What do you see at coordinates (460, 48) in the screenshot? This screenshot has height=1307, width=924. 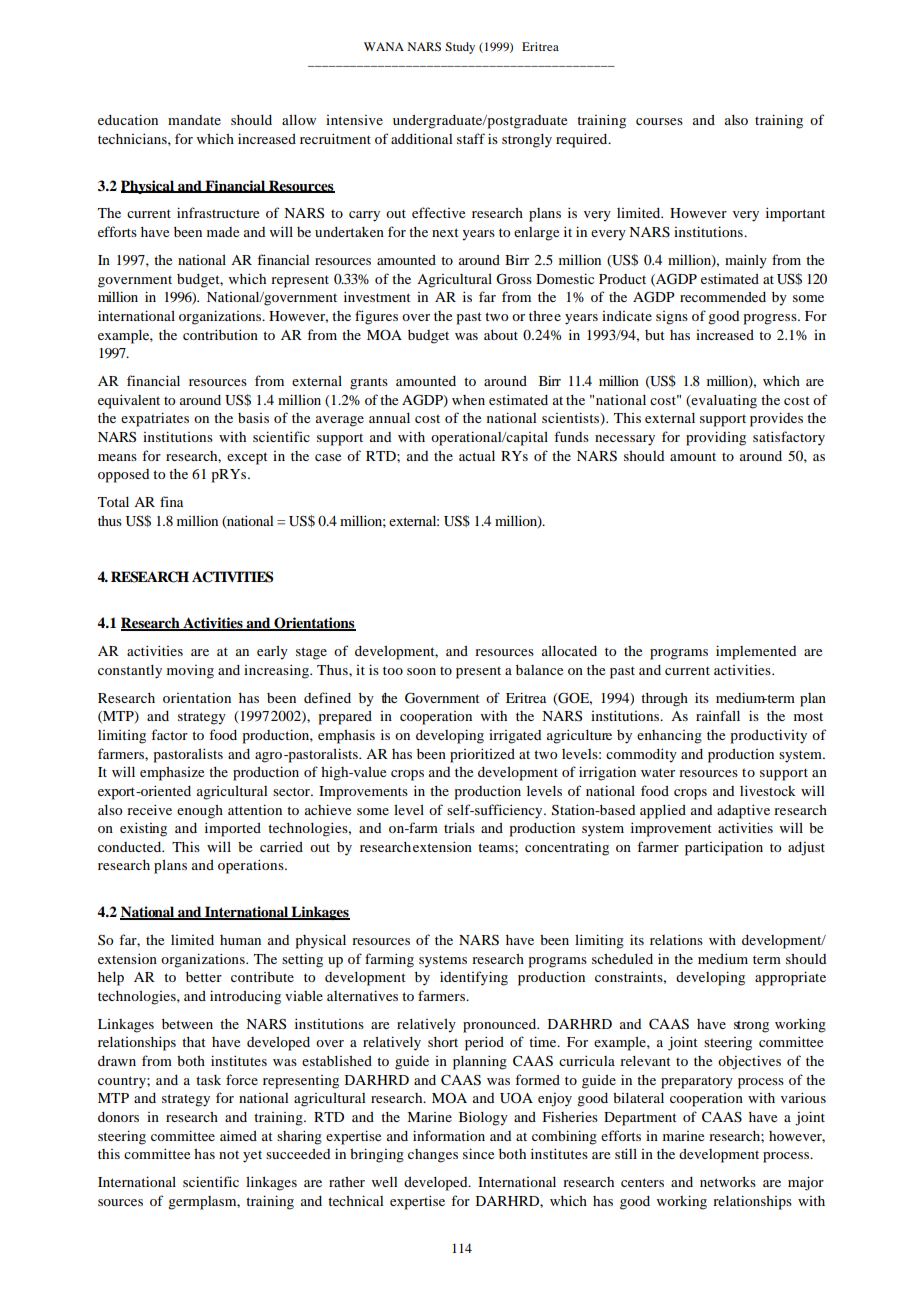 I see `Study` at bounding box center [460, 48].
